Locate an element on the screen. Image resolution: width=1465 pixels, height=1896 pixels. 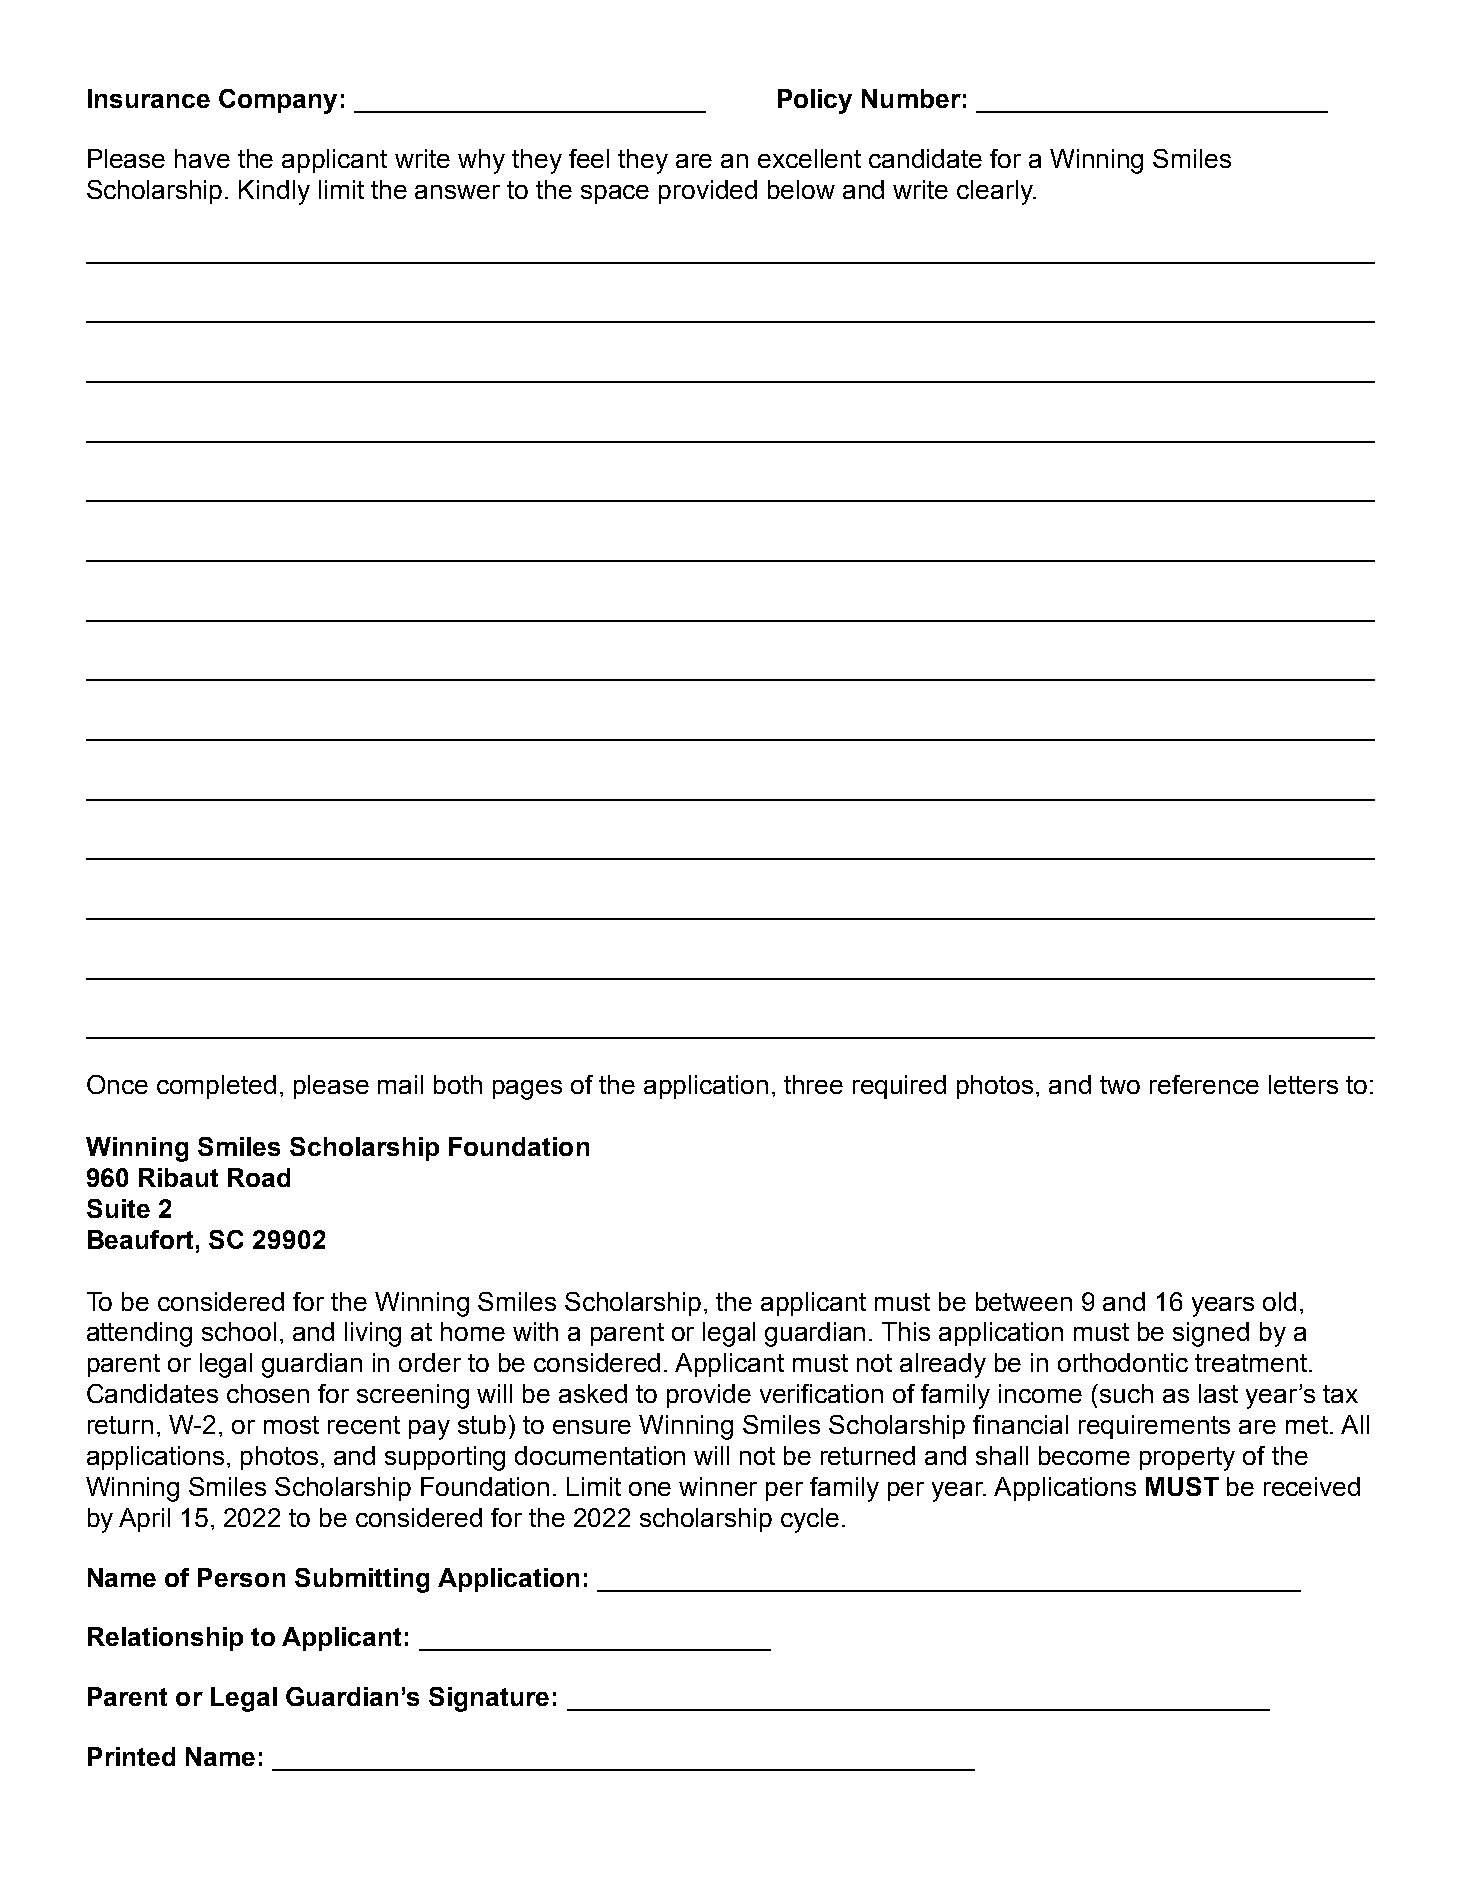
completed is located at coordinates (216, 1087).
